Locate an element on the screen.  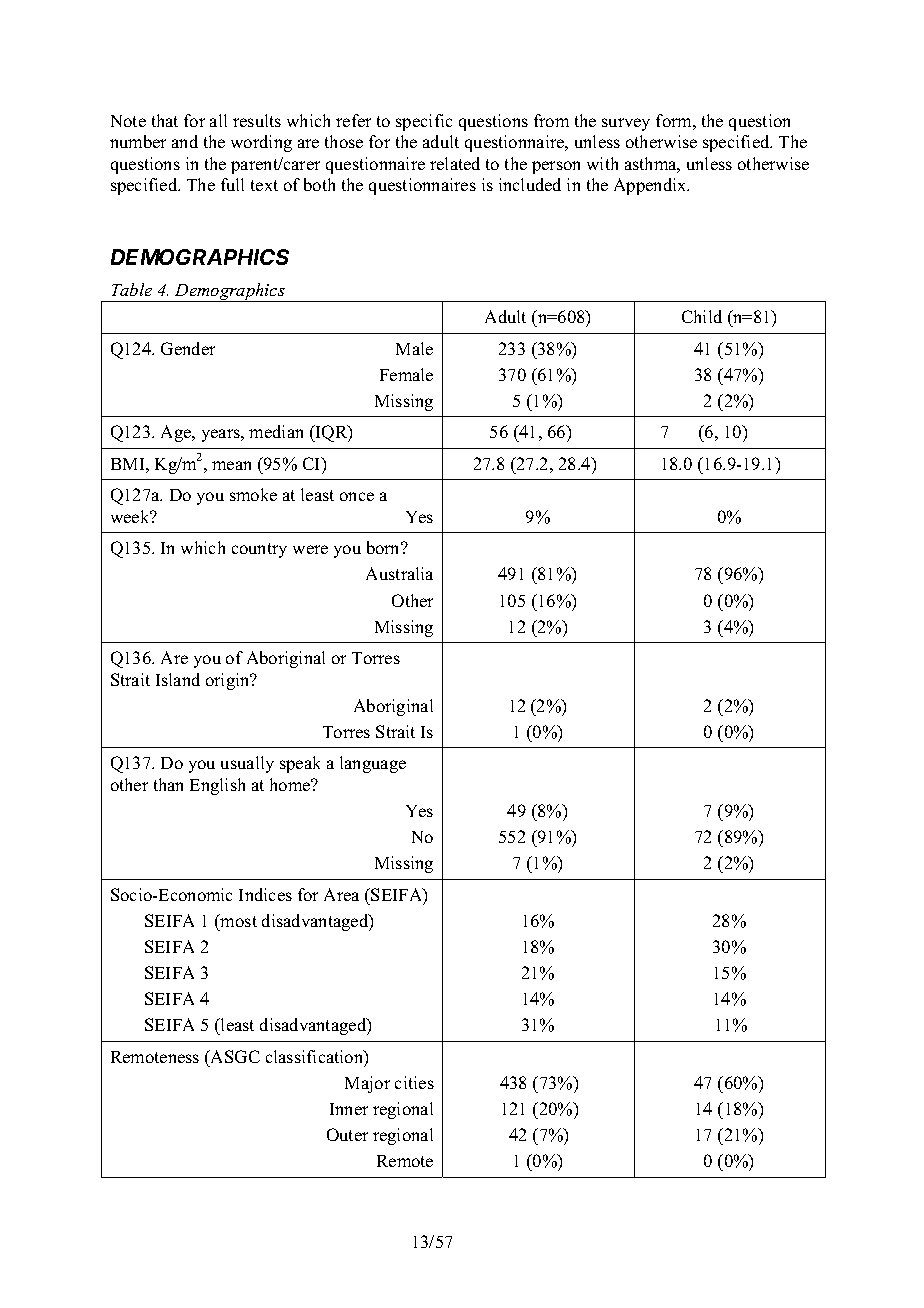
survey is located at coordinates (626, 124).
